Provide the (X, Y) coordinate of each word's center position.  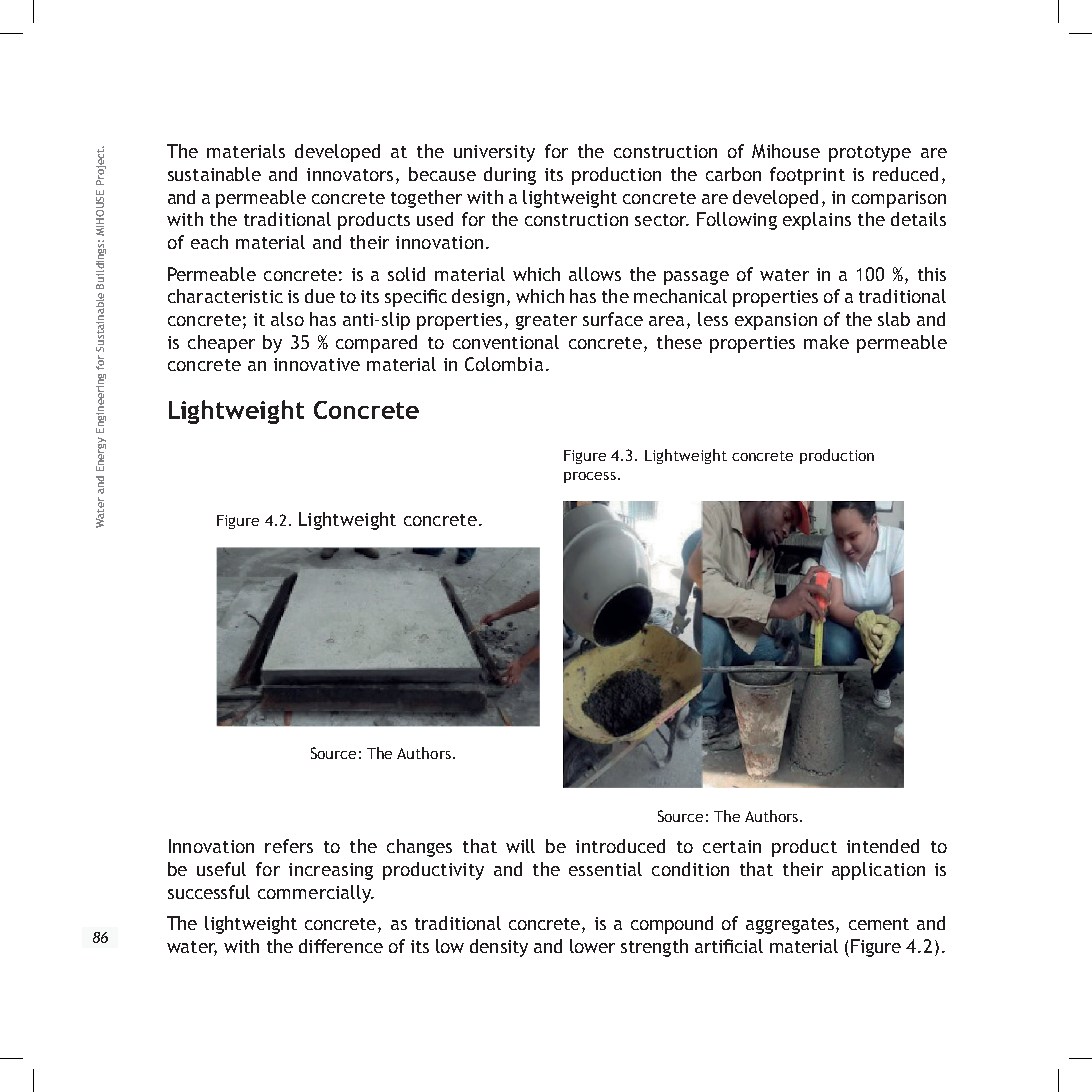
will (520, 846)
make (826, 342)
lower (592, 946)
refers (289, 846)
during (510, 176)
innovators (350, 174)
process (590, 477)
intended (883, 846)
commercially (316, 894)
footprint (807, 176)
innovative (317, 364)
